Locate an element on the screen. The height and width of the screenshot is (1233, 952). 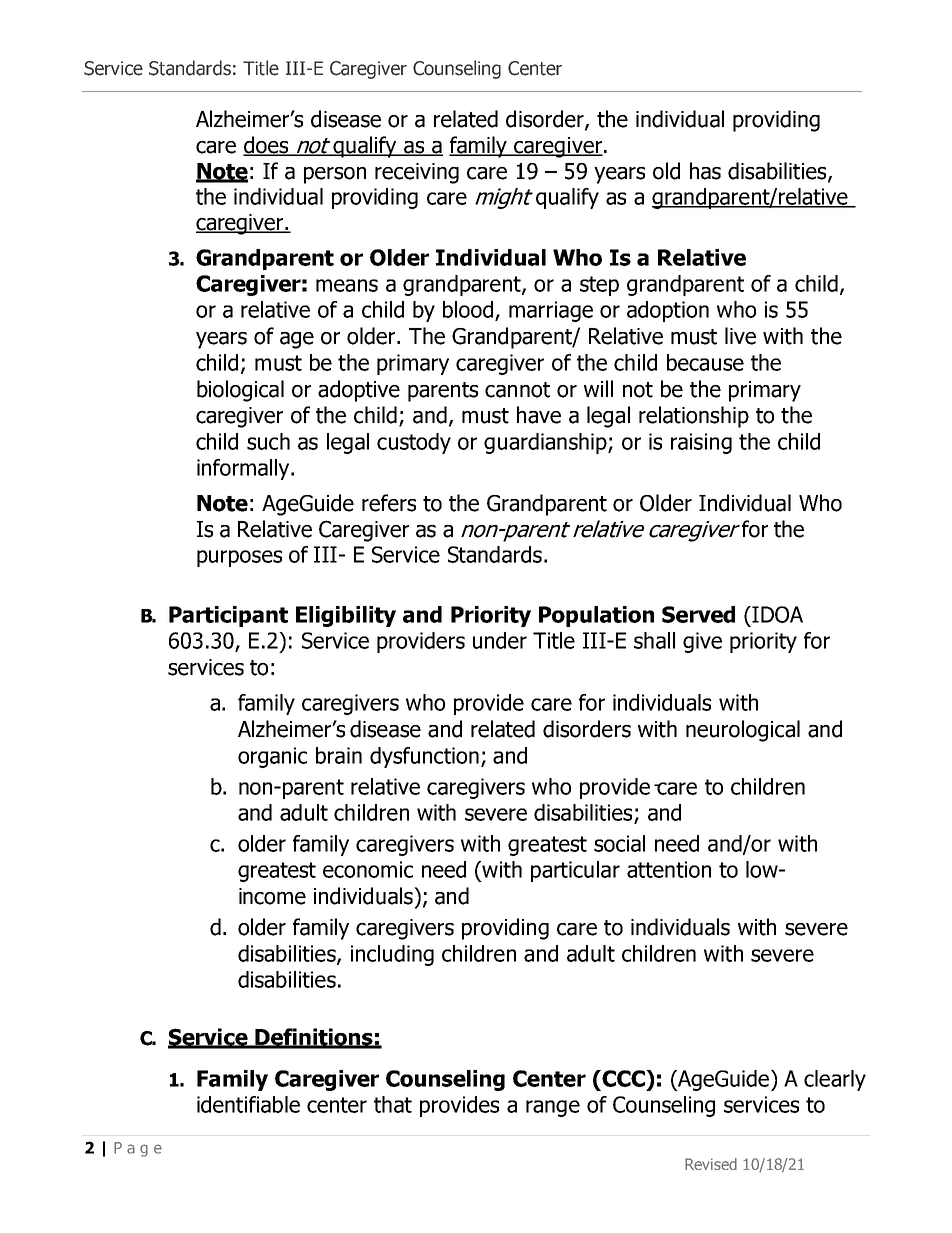
particular is located at coordinates (575, 871).
